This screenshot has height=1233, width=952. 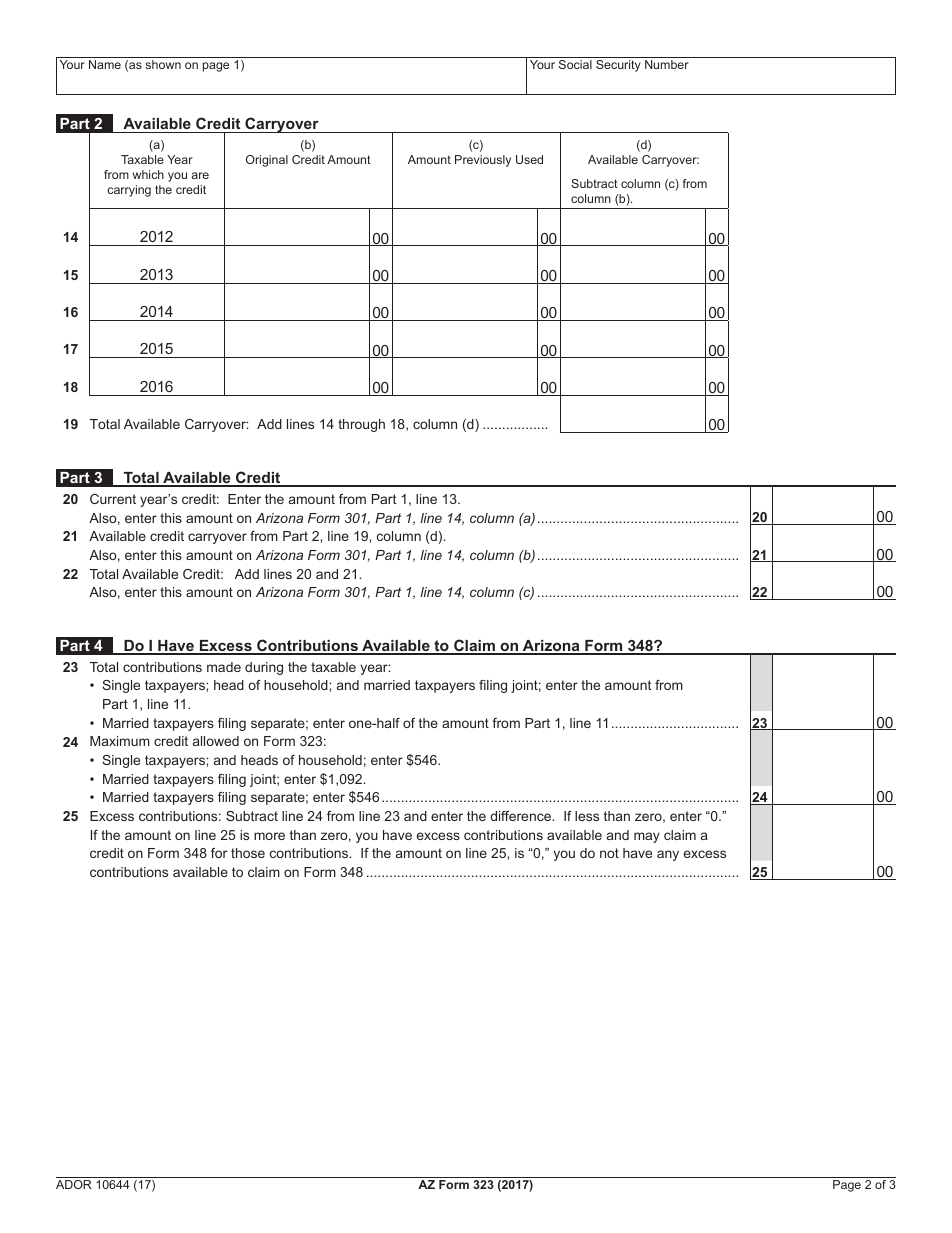 I want to click on through, so click(x=361, y=425).
